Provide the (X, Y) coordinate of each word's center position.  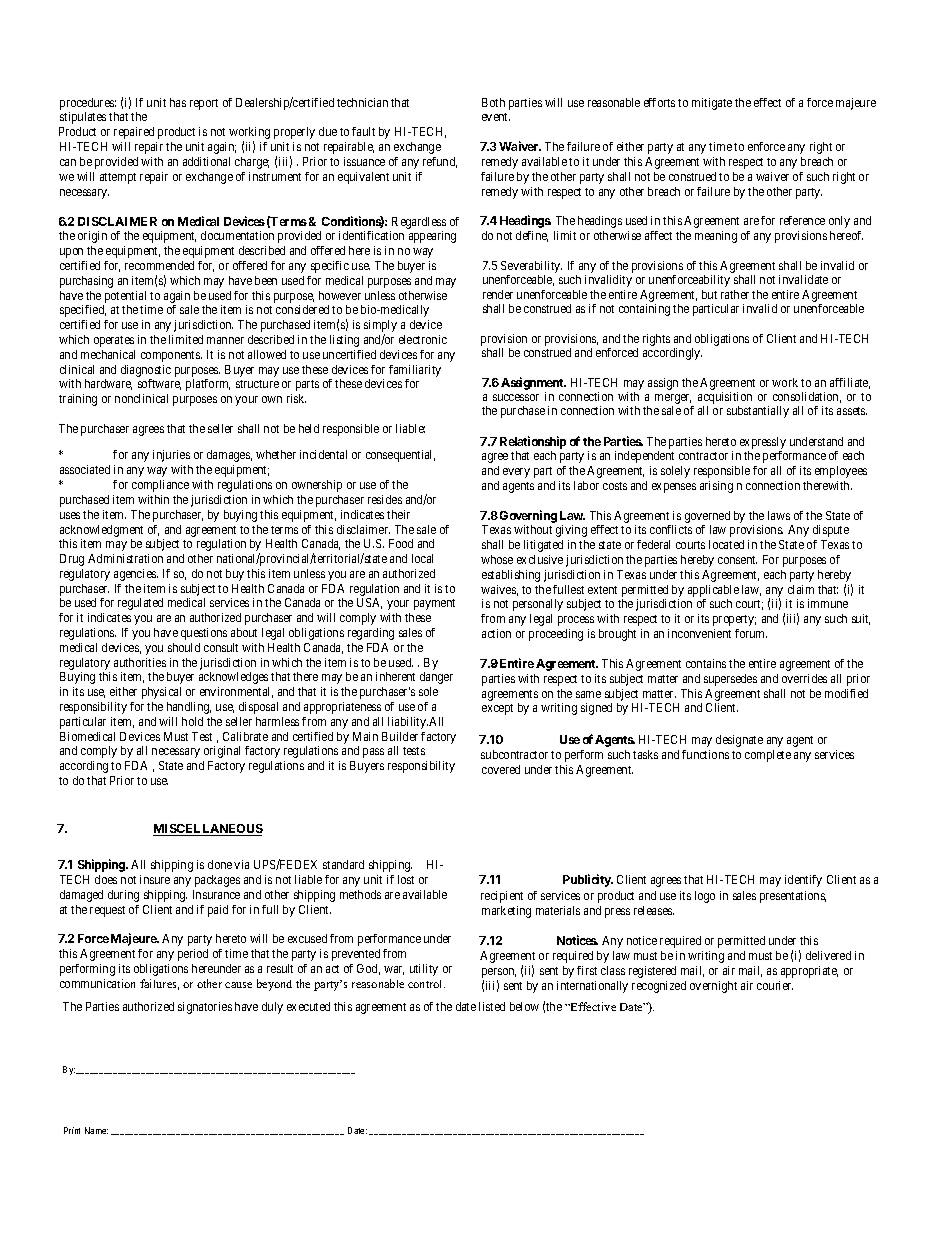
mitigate (712, 104)
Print (72, 1130)
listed (492, 1006)
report (204, 104)
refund (440, 162)
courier (775, 985)
